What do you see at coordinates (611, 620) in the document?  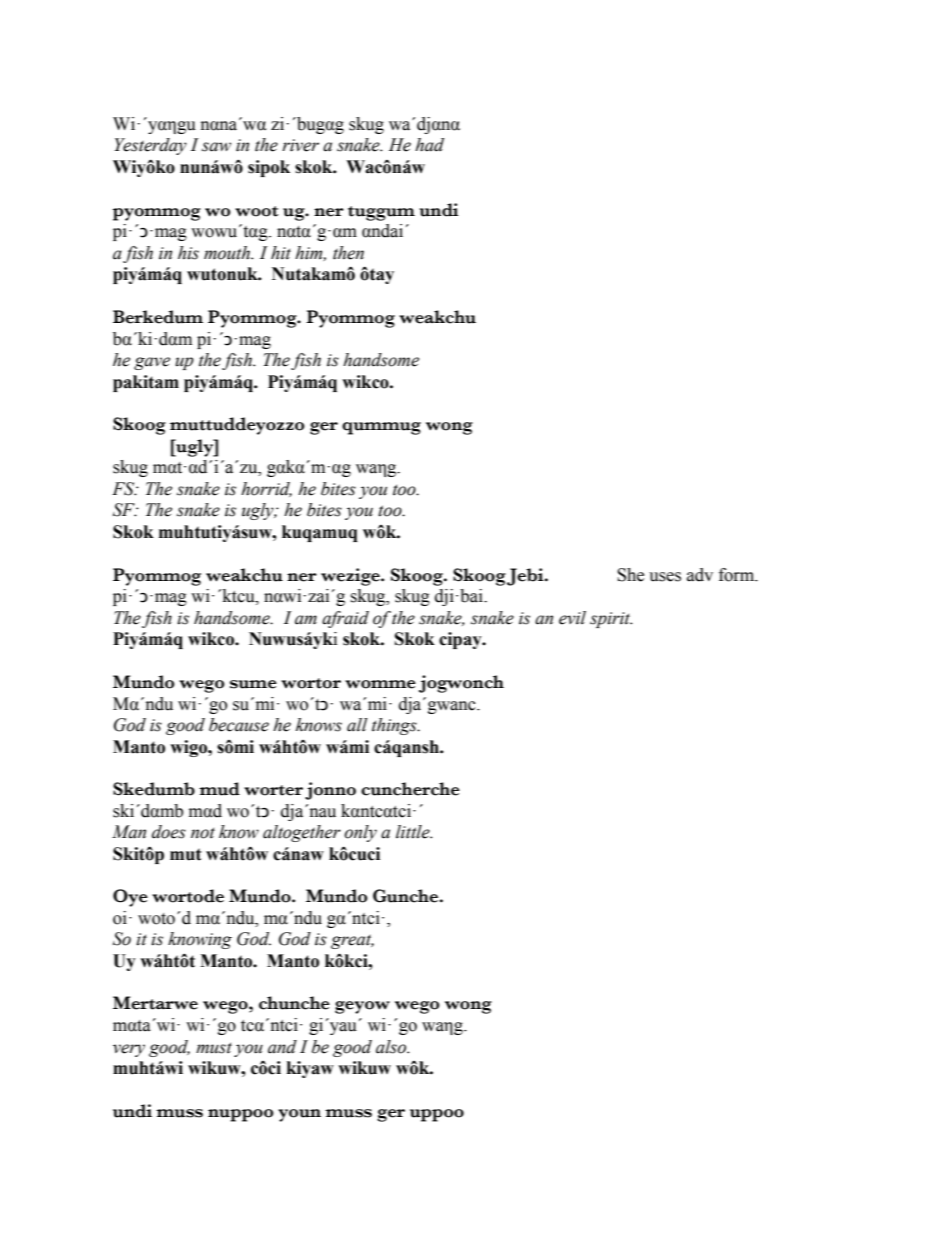 I see `spirit` at bounding box center [611, 620].
